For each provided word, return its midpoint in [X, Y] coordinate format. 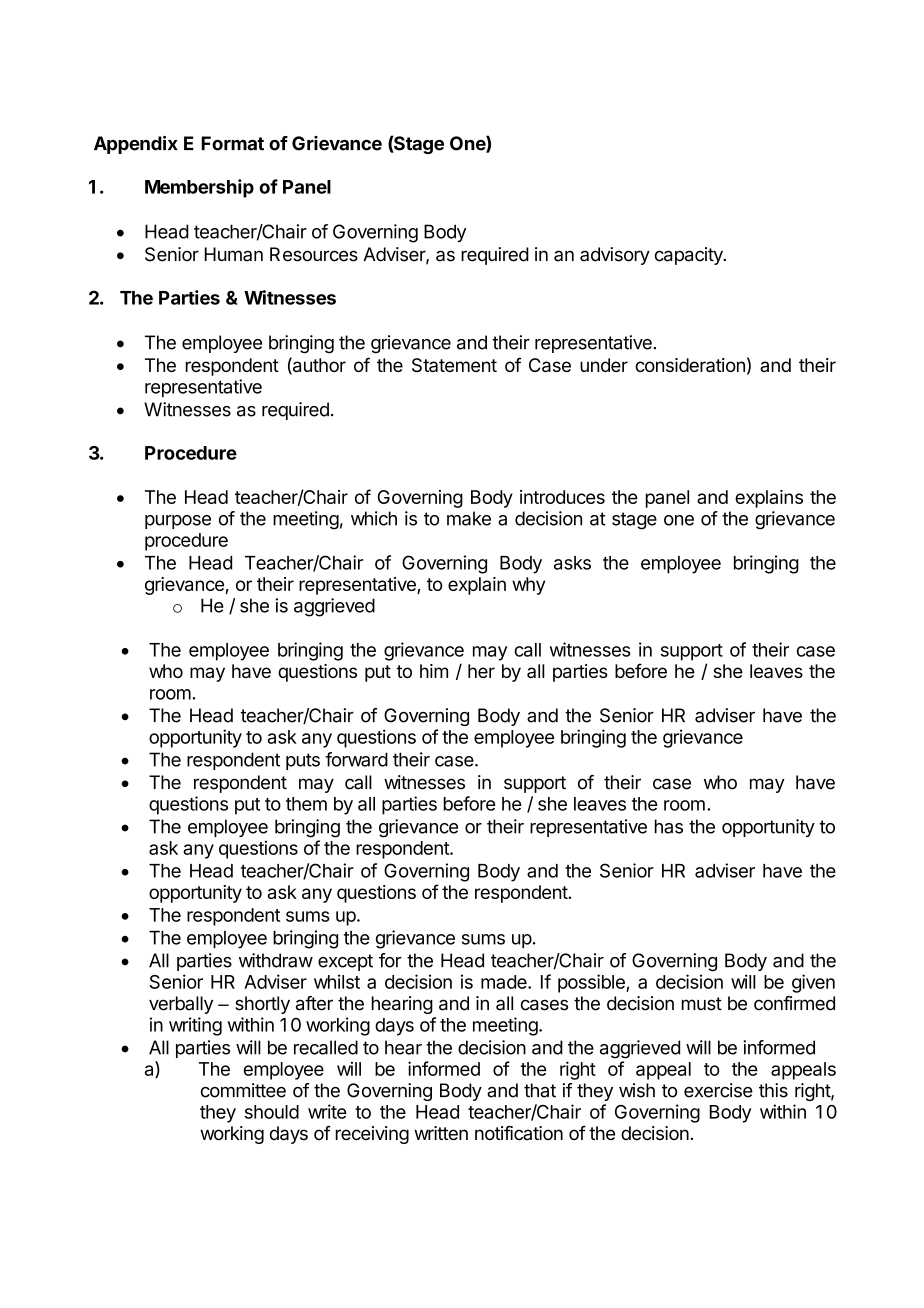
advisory [615, 256]
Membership [199, 188]
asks [572, 563]
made [505, 982]
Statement [454, 365]
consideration [690, 365]
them [306, 804]
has [669, 826]
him [434, 671]
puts [303, 761]
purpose [178, 522]
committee [243, 1090]
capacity [690, 256]
